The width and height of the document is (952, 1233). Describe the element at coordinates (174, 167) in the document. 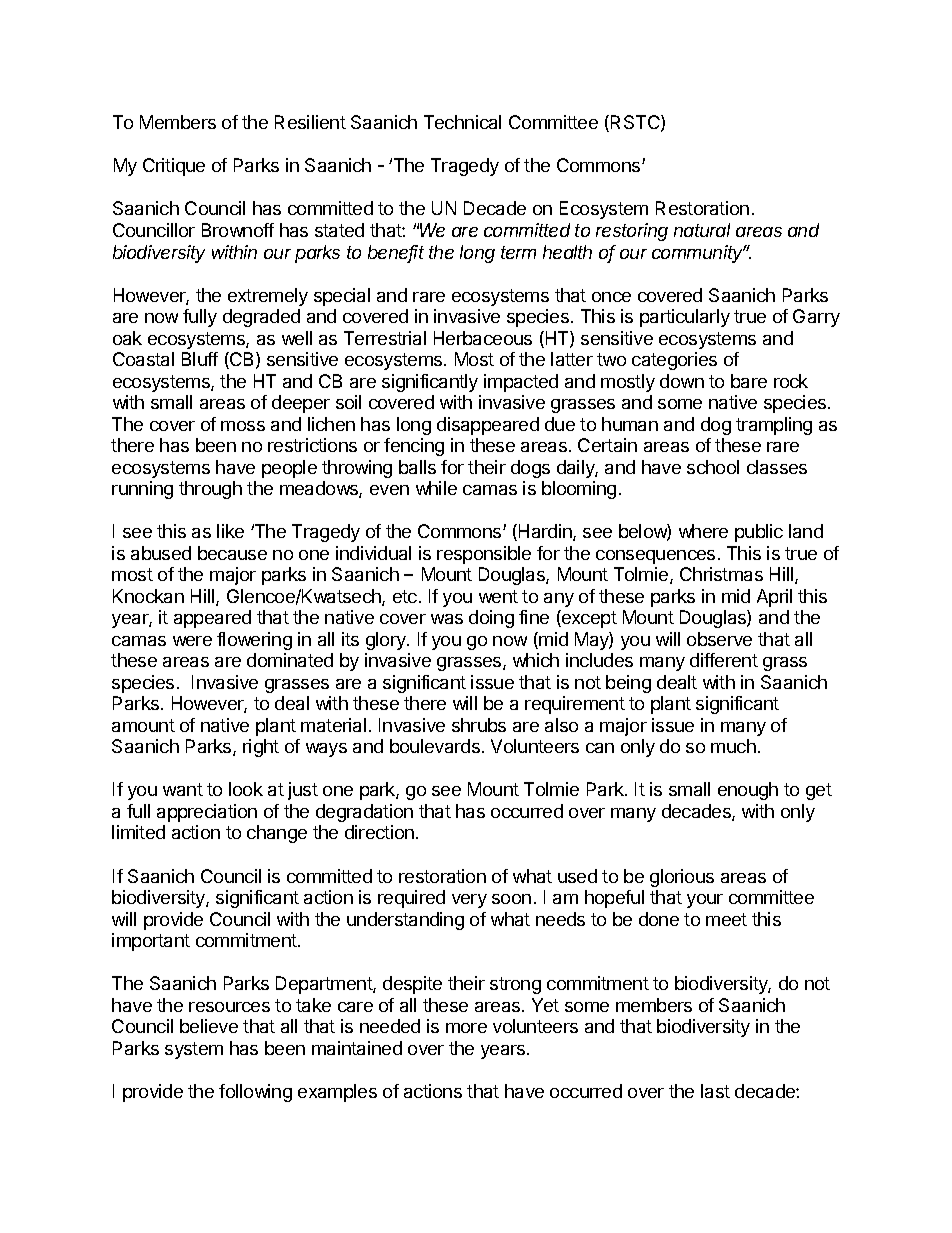

I see `Critique` at that location.
